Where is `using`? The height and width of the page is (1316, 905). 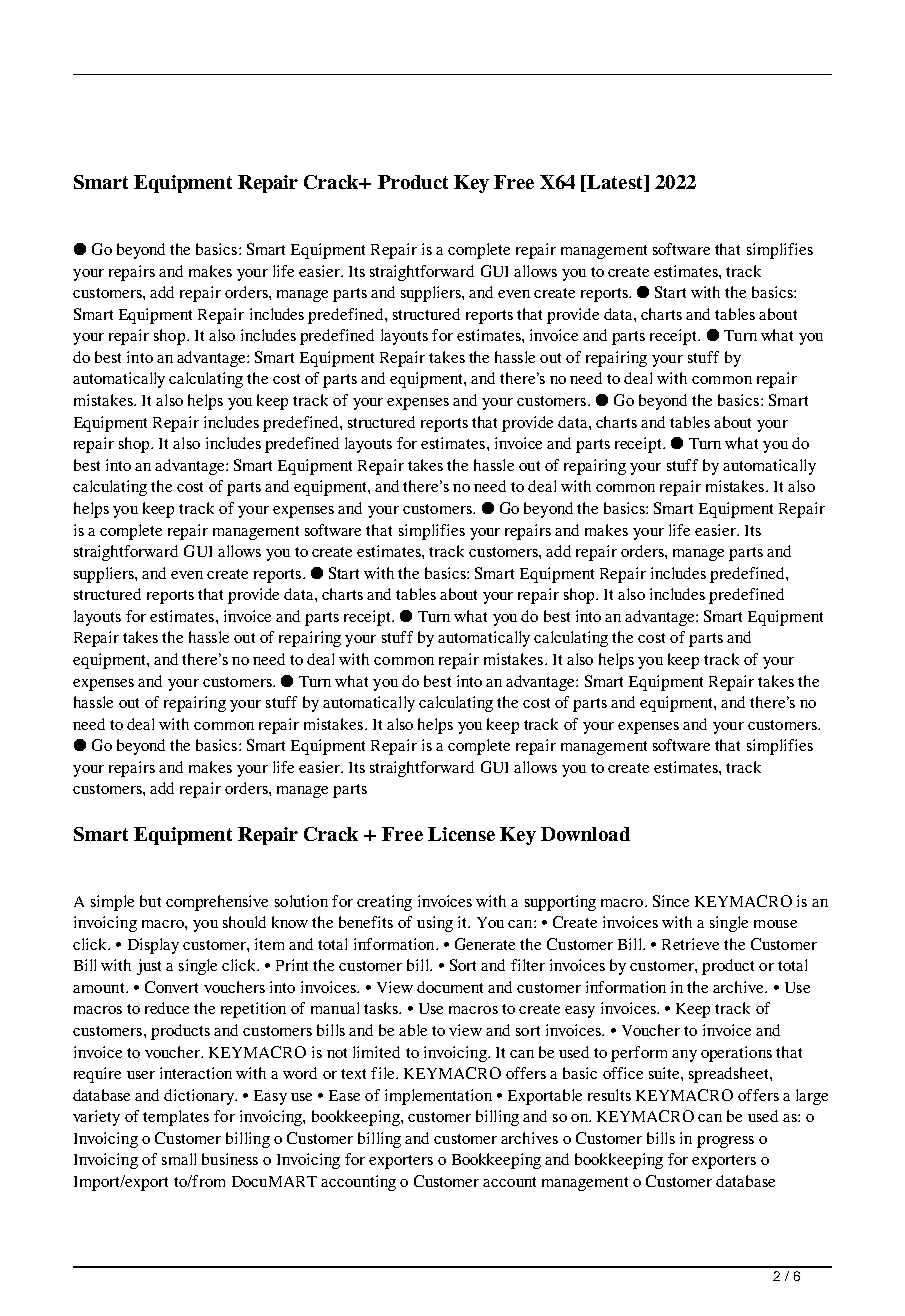 using is located at coordinates (435, 924).
